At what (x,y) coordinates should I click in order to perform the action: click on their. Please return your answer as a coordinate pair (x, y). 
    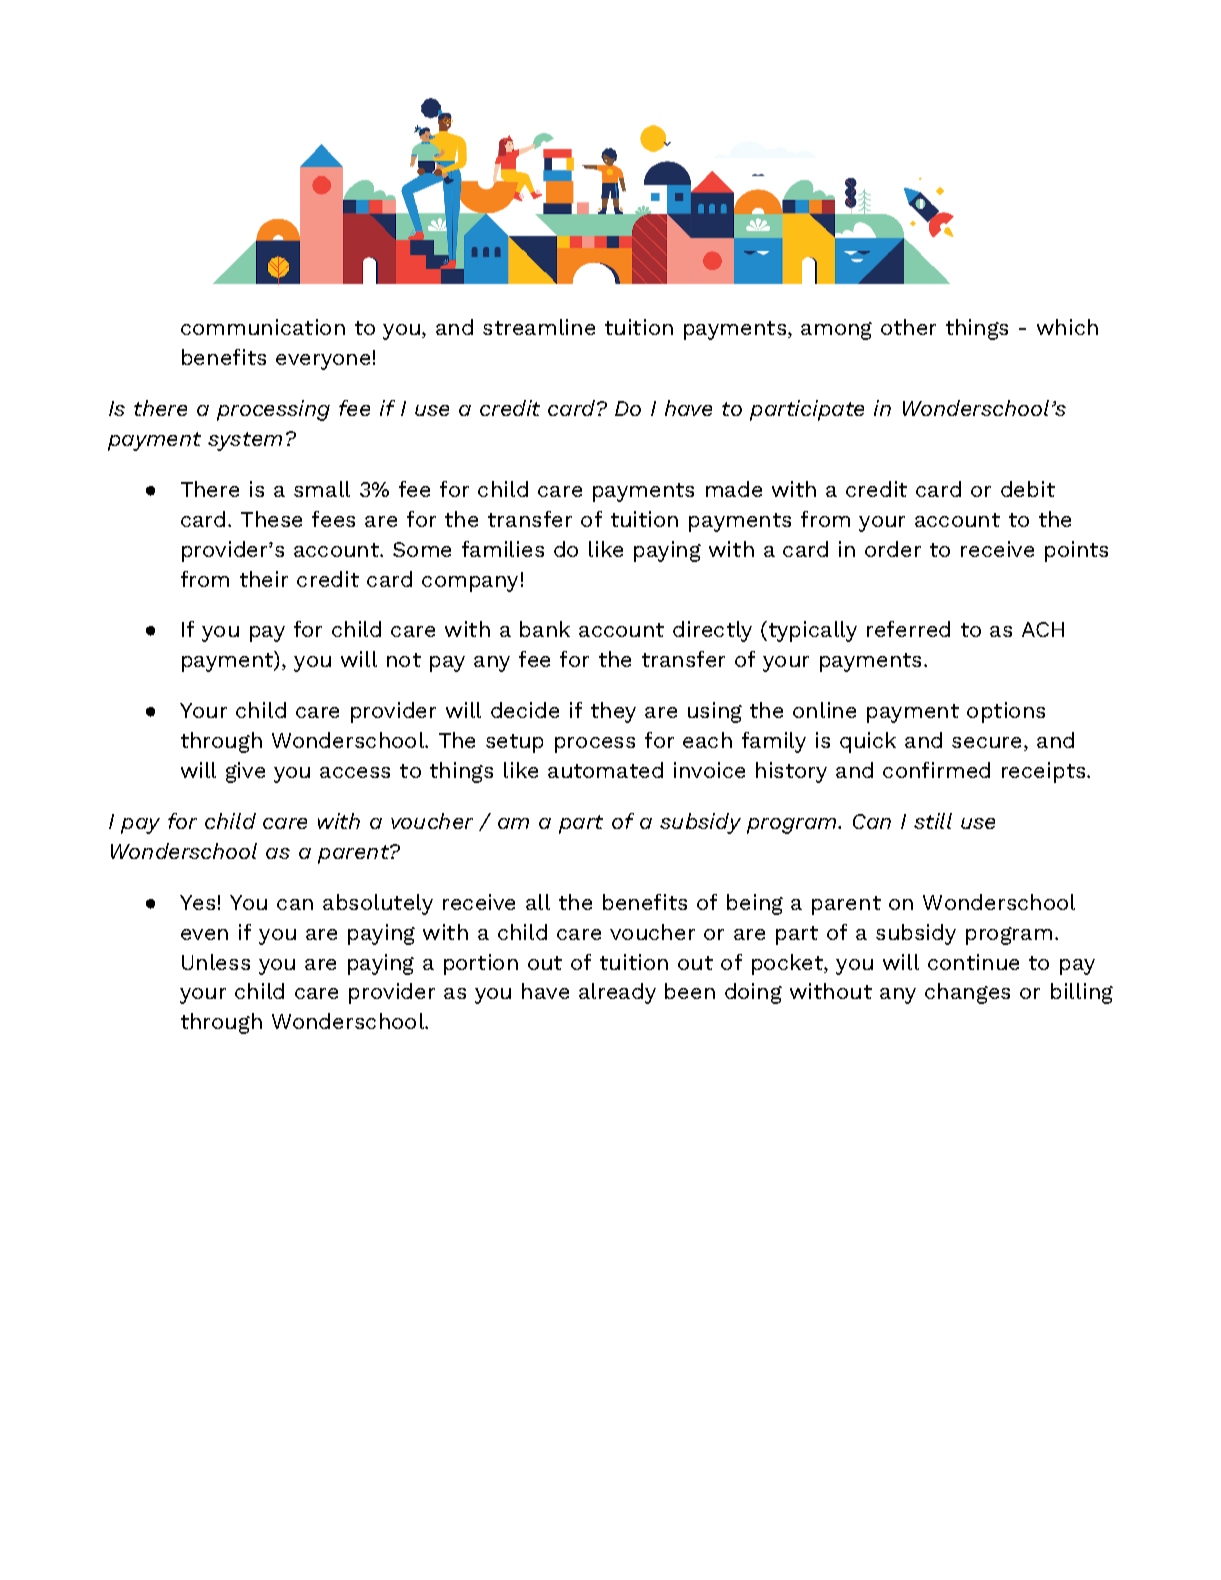
    Looking at the image, I should click on (264, 579).
